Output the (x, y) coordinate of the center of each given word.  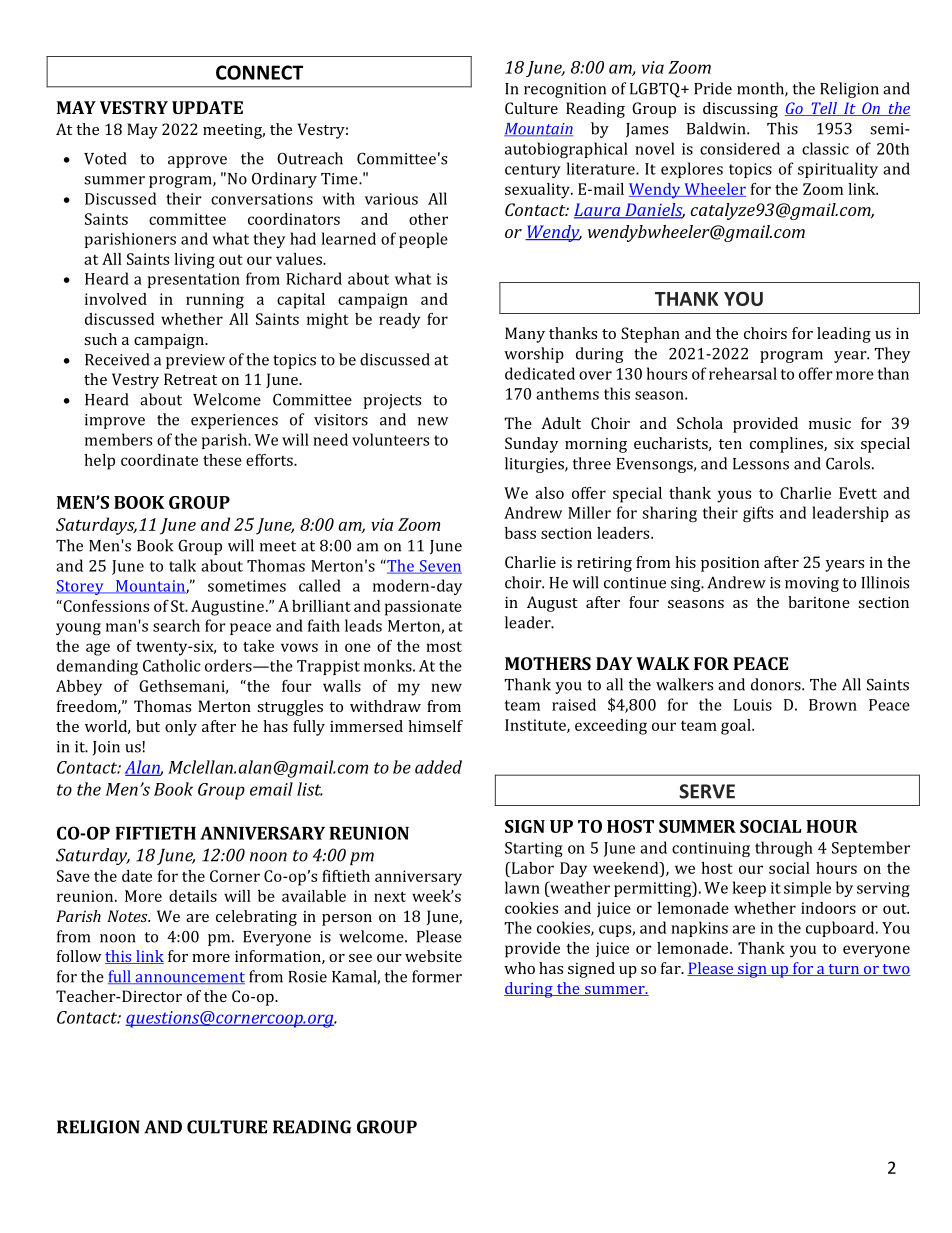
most (444, 646)
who (519, 968)
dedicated (540, 373)
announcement (189, 978)
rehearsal (743, 373)
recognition (565, 90)
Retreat (190, 379)
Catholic (172, 665)
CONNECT (259, 72)
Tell (824, 109)
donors (777, 684)
